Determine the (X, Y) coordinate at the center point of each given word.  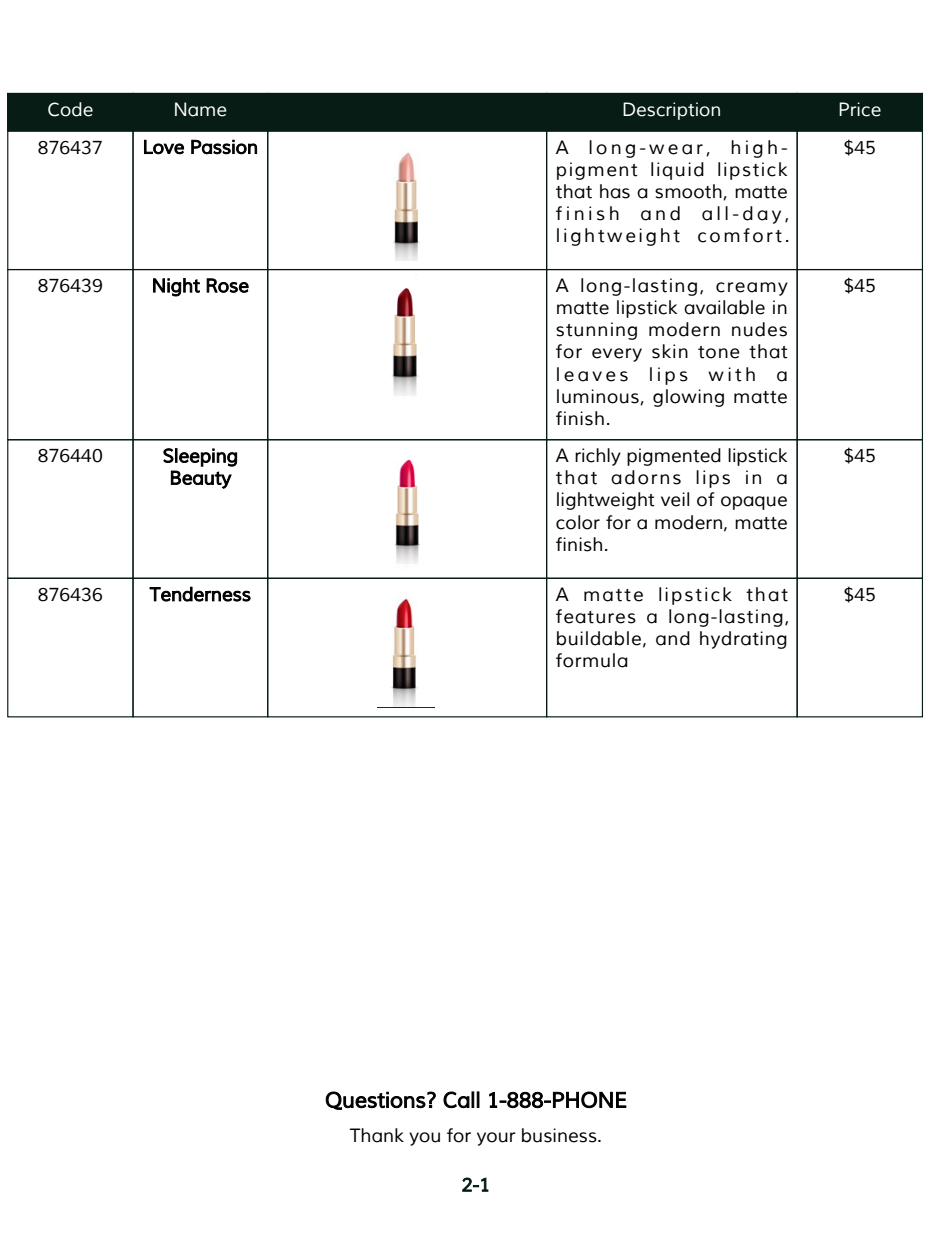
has (615, 191)
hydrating (743, 640)
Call (461, 1099)
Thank (377, 1135)
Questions (375, 1100)
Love (164, 147)
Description (671, 111)
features (596, 616)
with (731, 374)
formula (592, 660)
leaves (592, 374)
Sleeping (200, 457)
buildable (599, 638)
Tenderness (200, 594)
